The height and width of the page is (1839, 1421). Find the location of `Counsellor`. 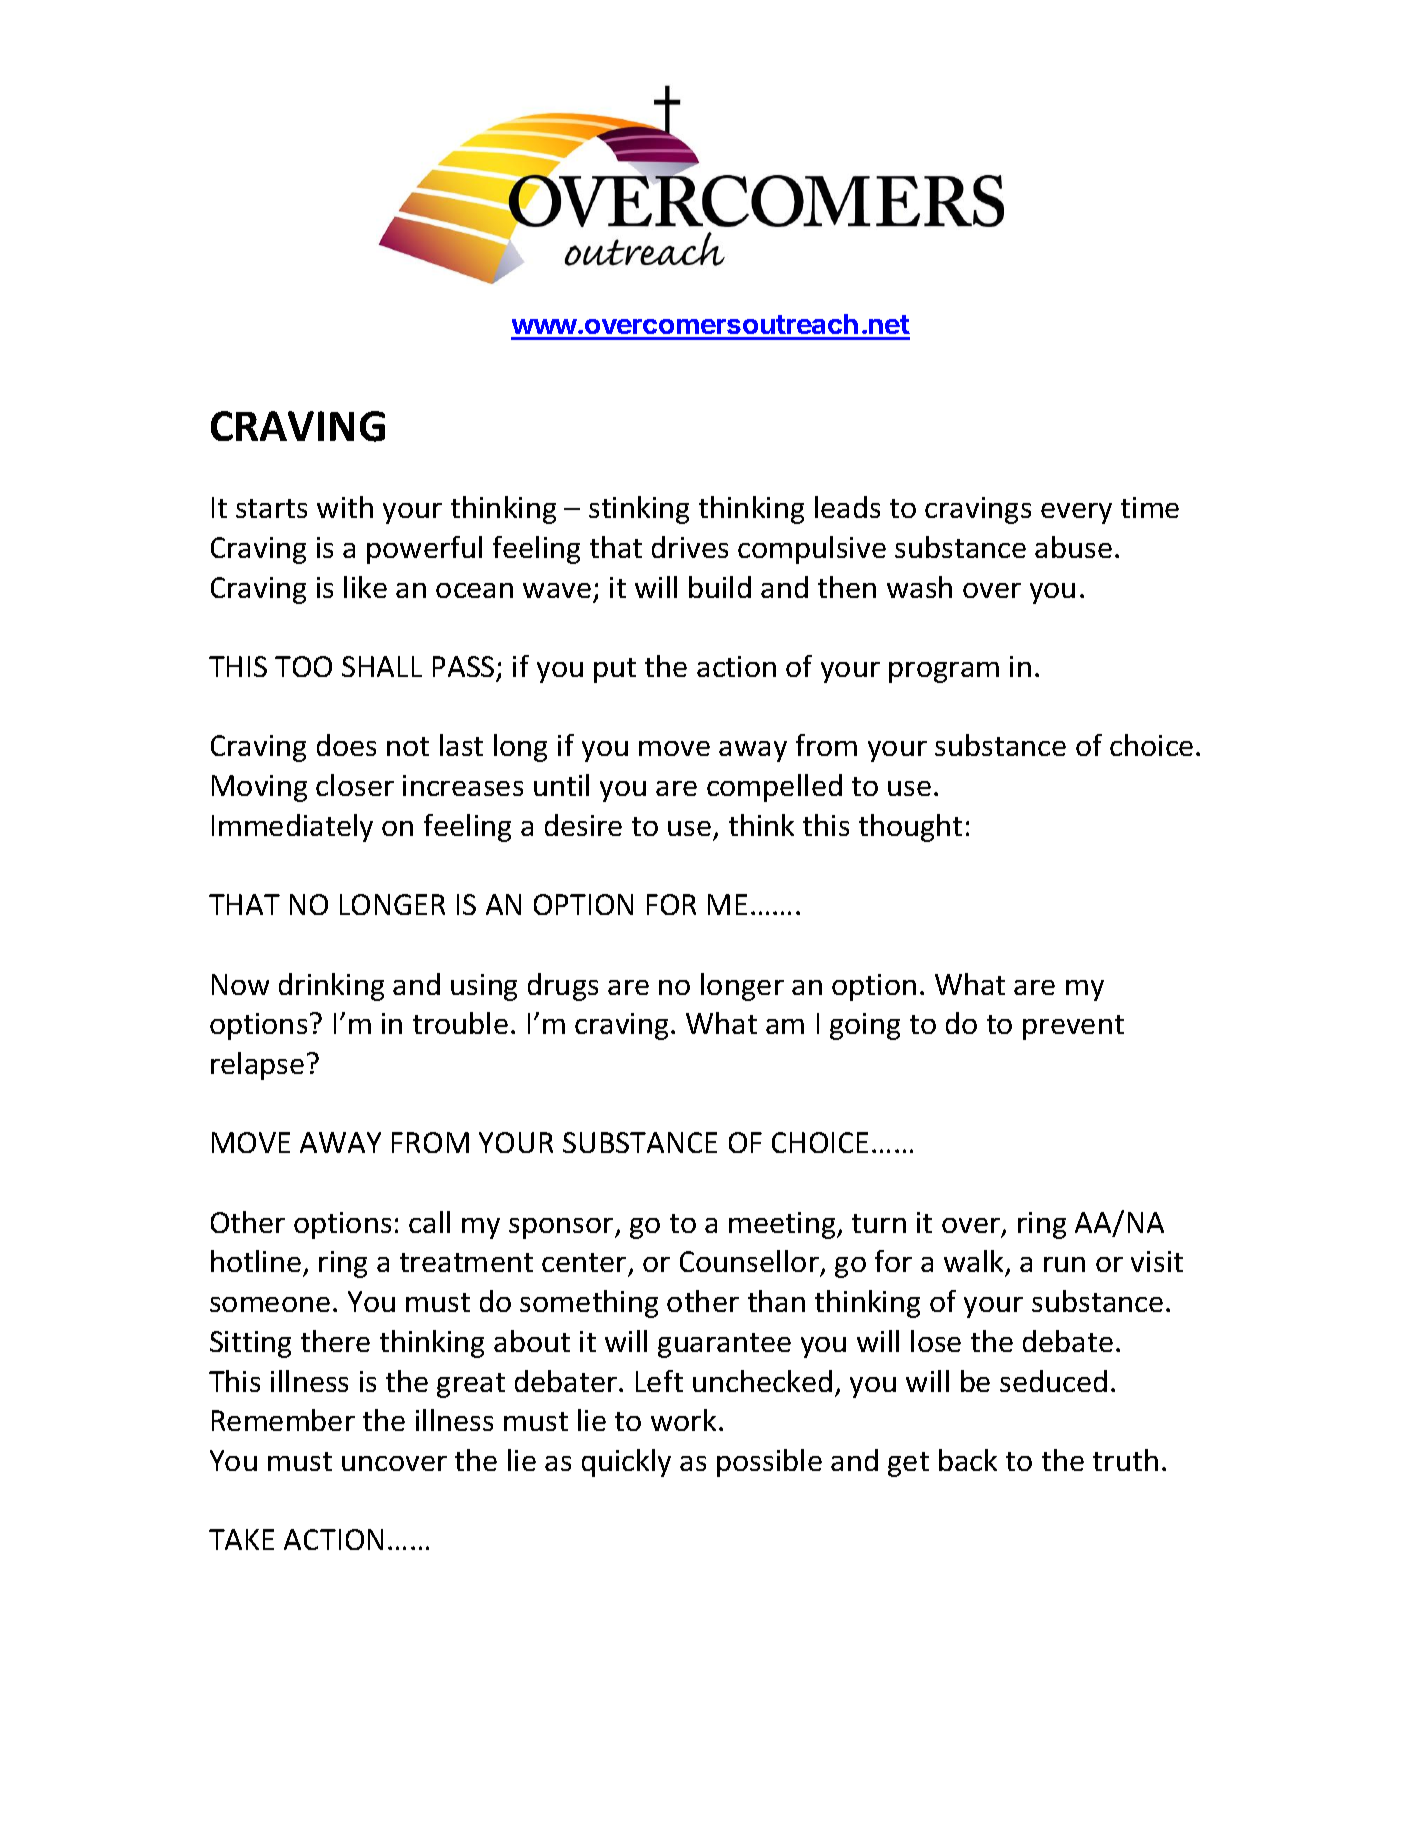

Counsellor is located at coordinates (749, 1261).
